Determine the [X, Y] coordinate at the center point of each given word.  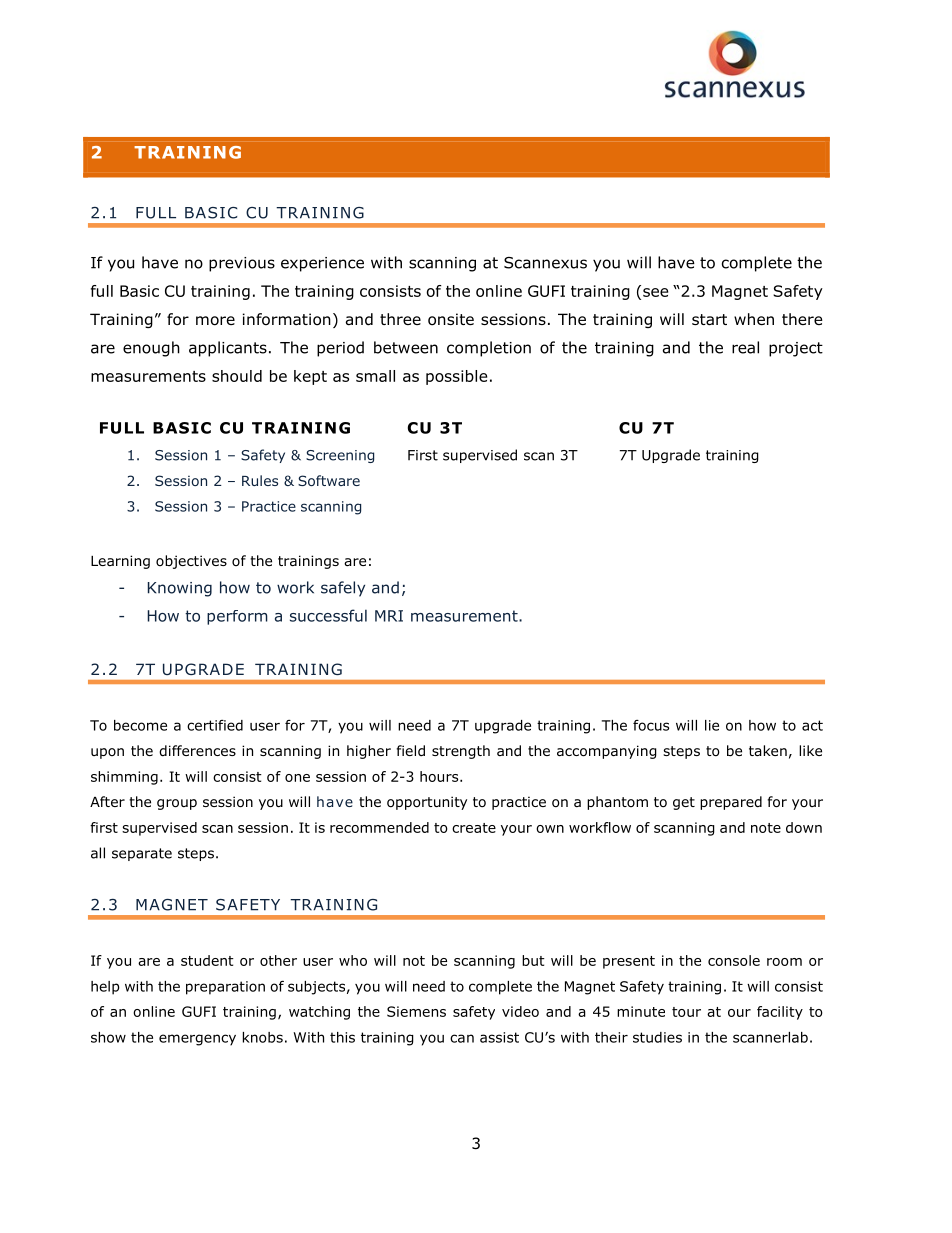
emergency [197, 1040]
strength [461, 752]
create [474, 828]
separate [142, 854]
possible [456, 377]
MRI [389, 616]
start [709, 320]
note [766, 828]
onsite [451, 319]
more [215, 321]
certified [215, 725]
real [745, 347]
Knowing [180, 589]
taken [768, 750]
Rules [260, 480]
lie [712, 725]
